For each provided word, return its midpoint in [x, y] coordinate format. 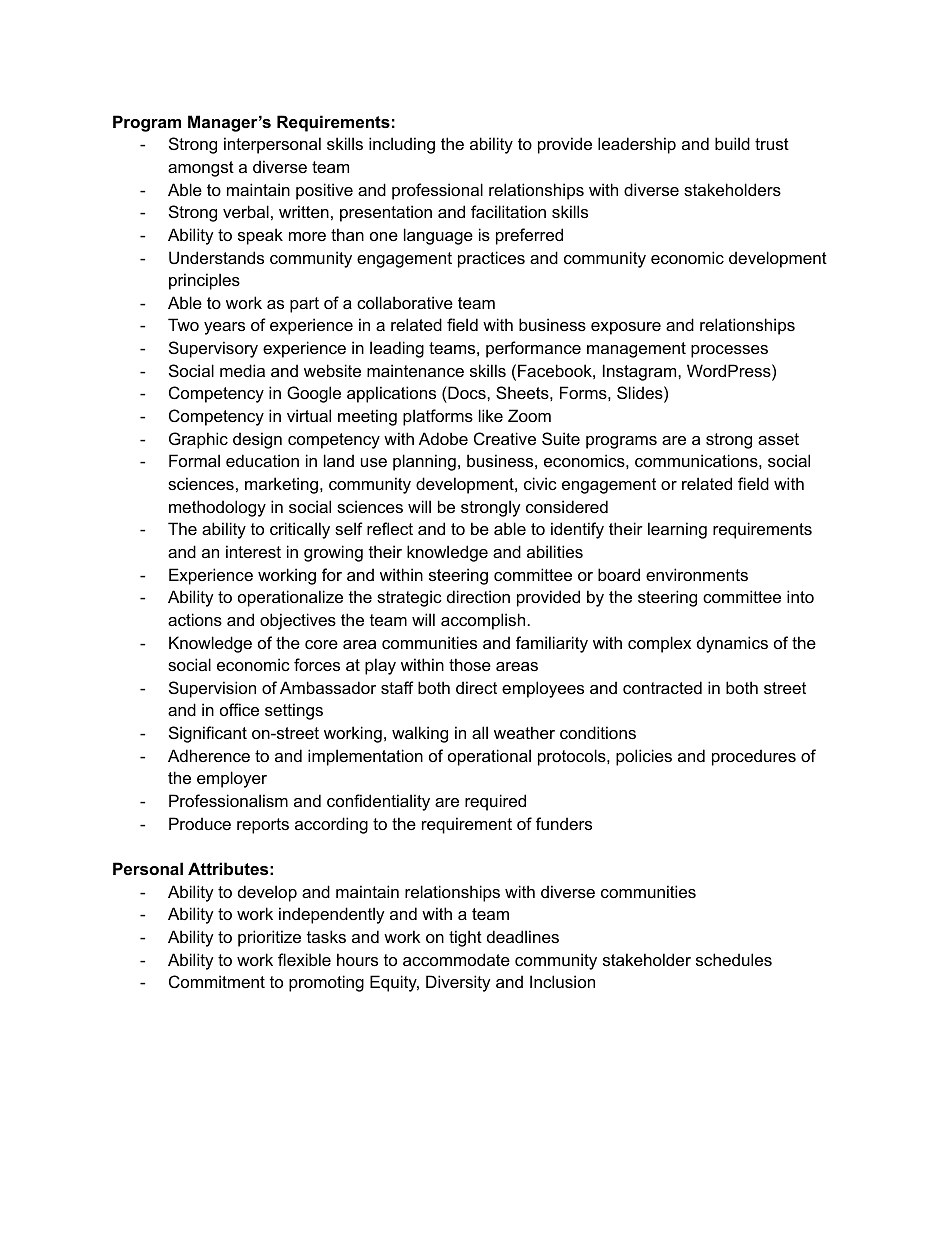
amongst [201, 169]
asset [778, 439]
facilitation [508, 211]
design [257, 440]
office [239, 709]
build [732, 143]
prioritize [269, 938]
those [470, 664]
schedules [734, 959]
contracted [662, 687]
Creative [505, 438]
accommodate [456, 959]
